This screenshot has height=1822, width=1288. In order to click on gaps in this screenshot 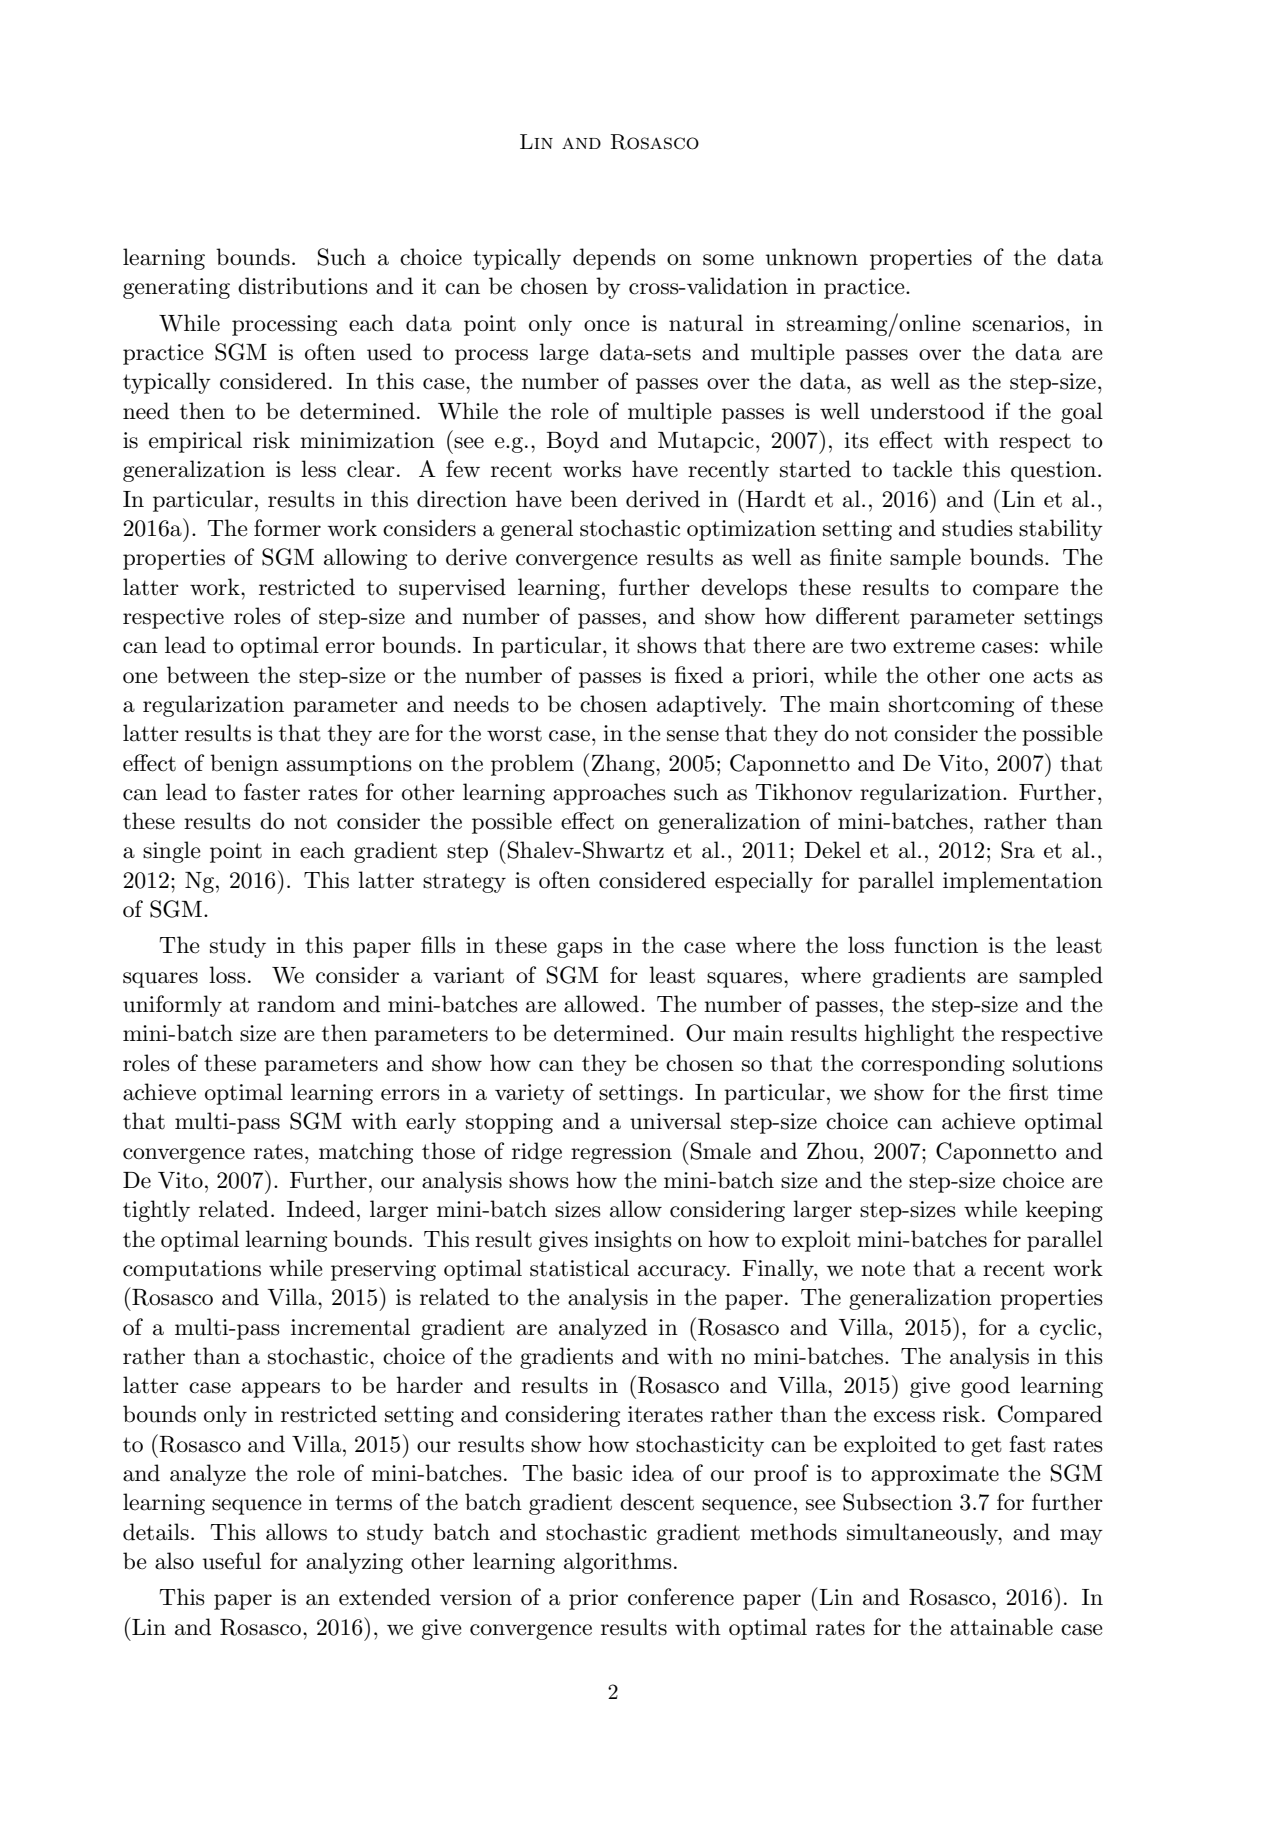, I will do `click(580, 950)`.
